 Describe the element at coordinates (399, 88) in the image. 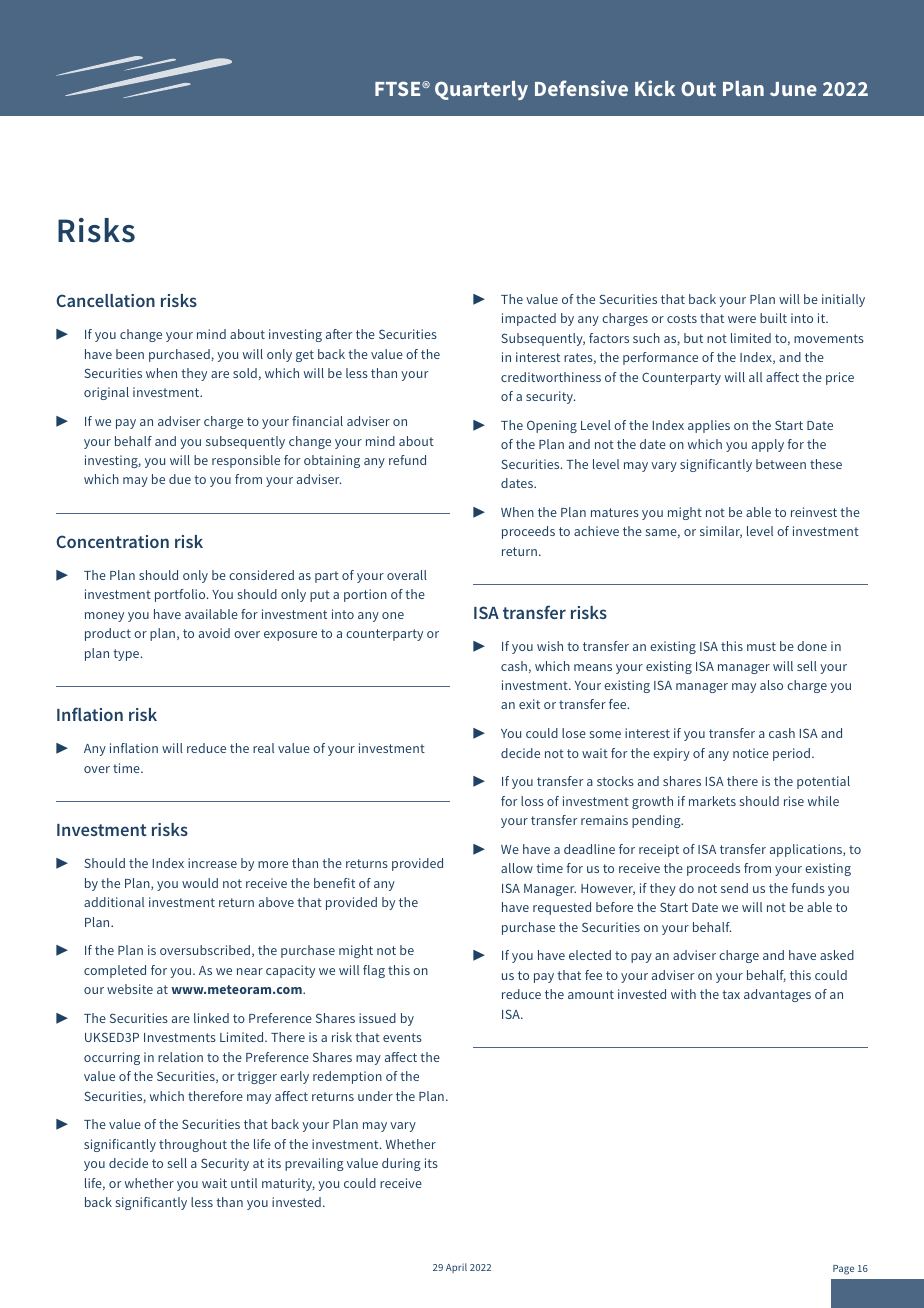

I see `FTSE` at that location.
